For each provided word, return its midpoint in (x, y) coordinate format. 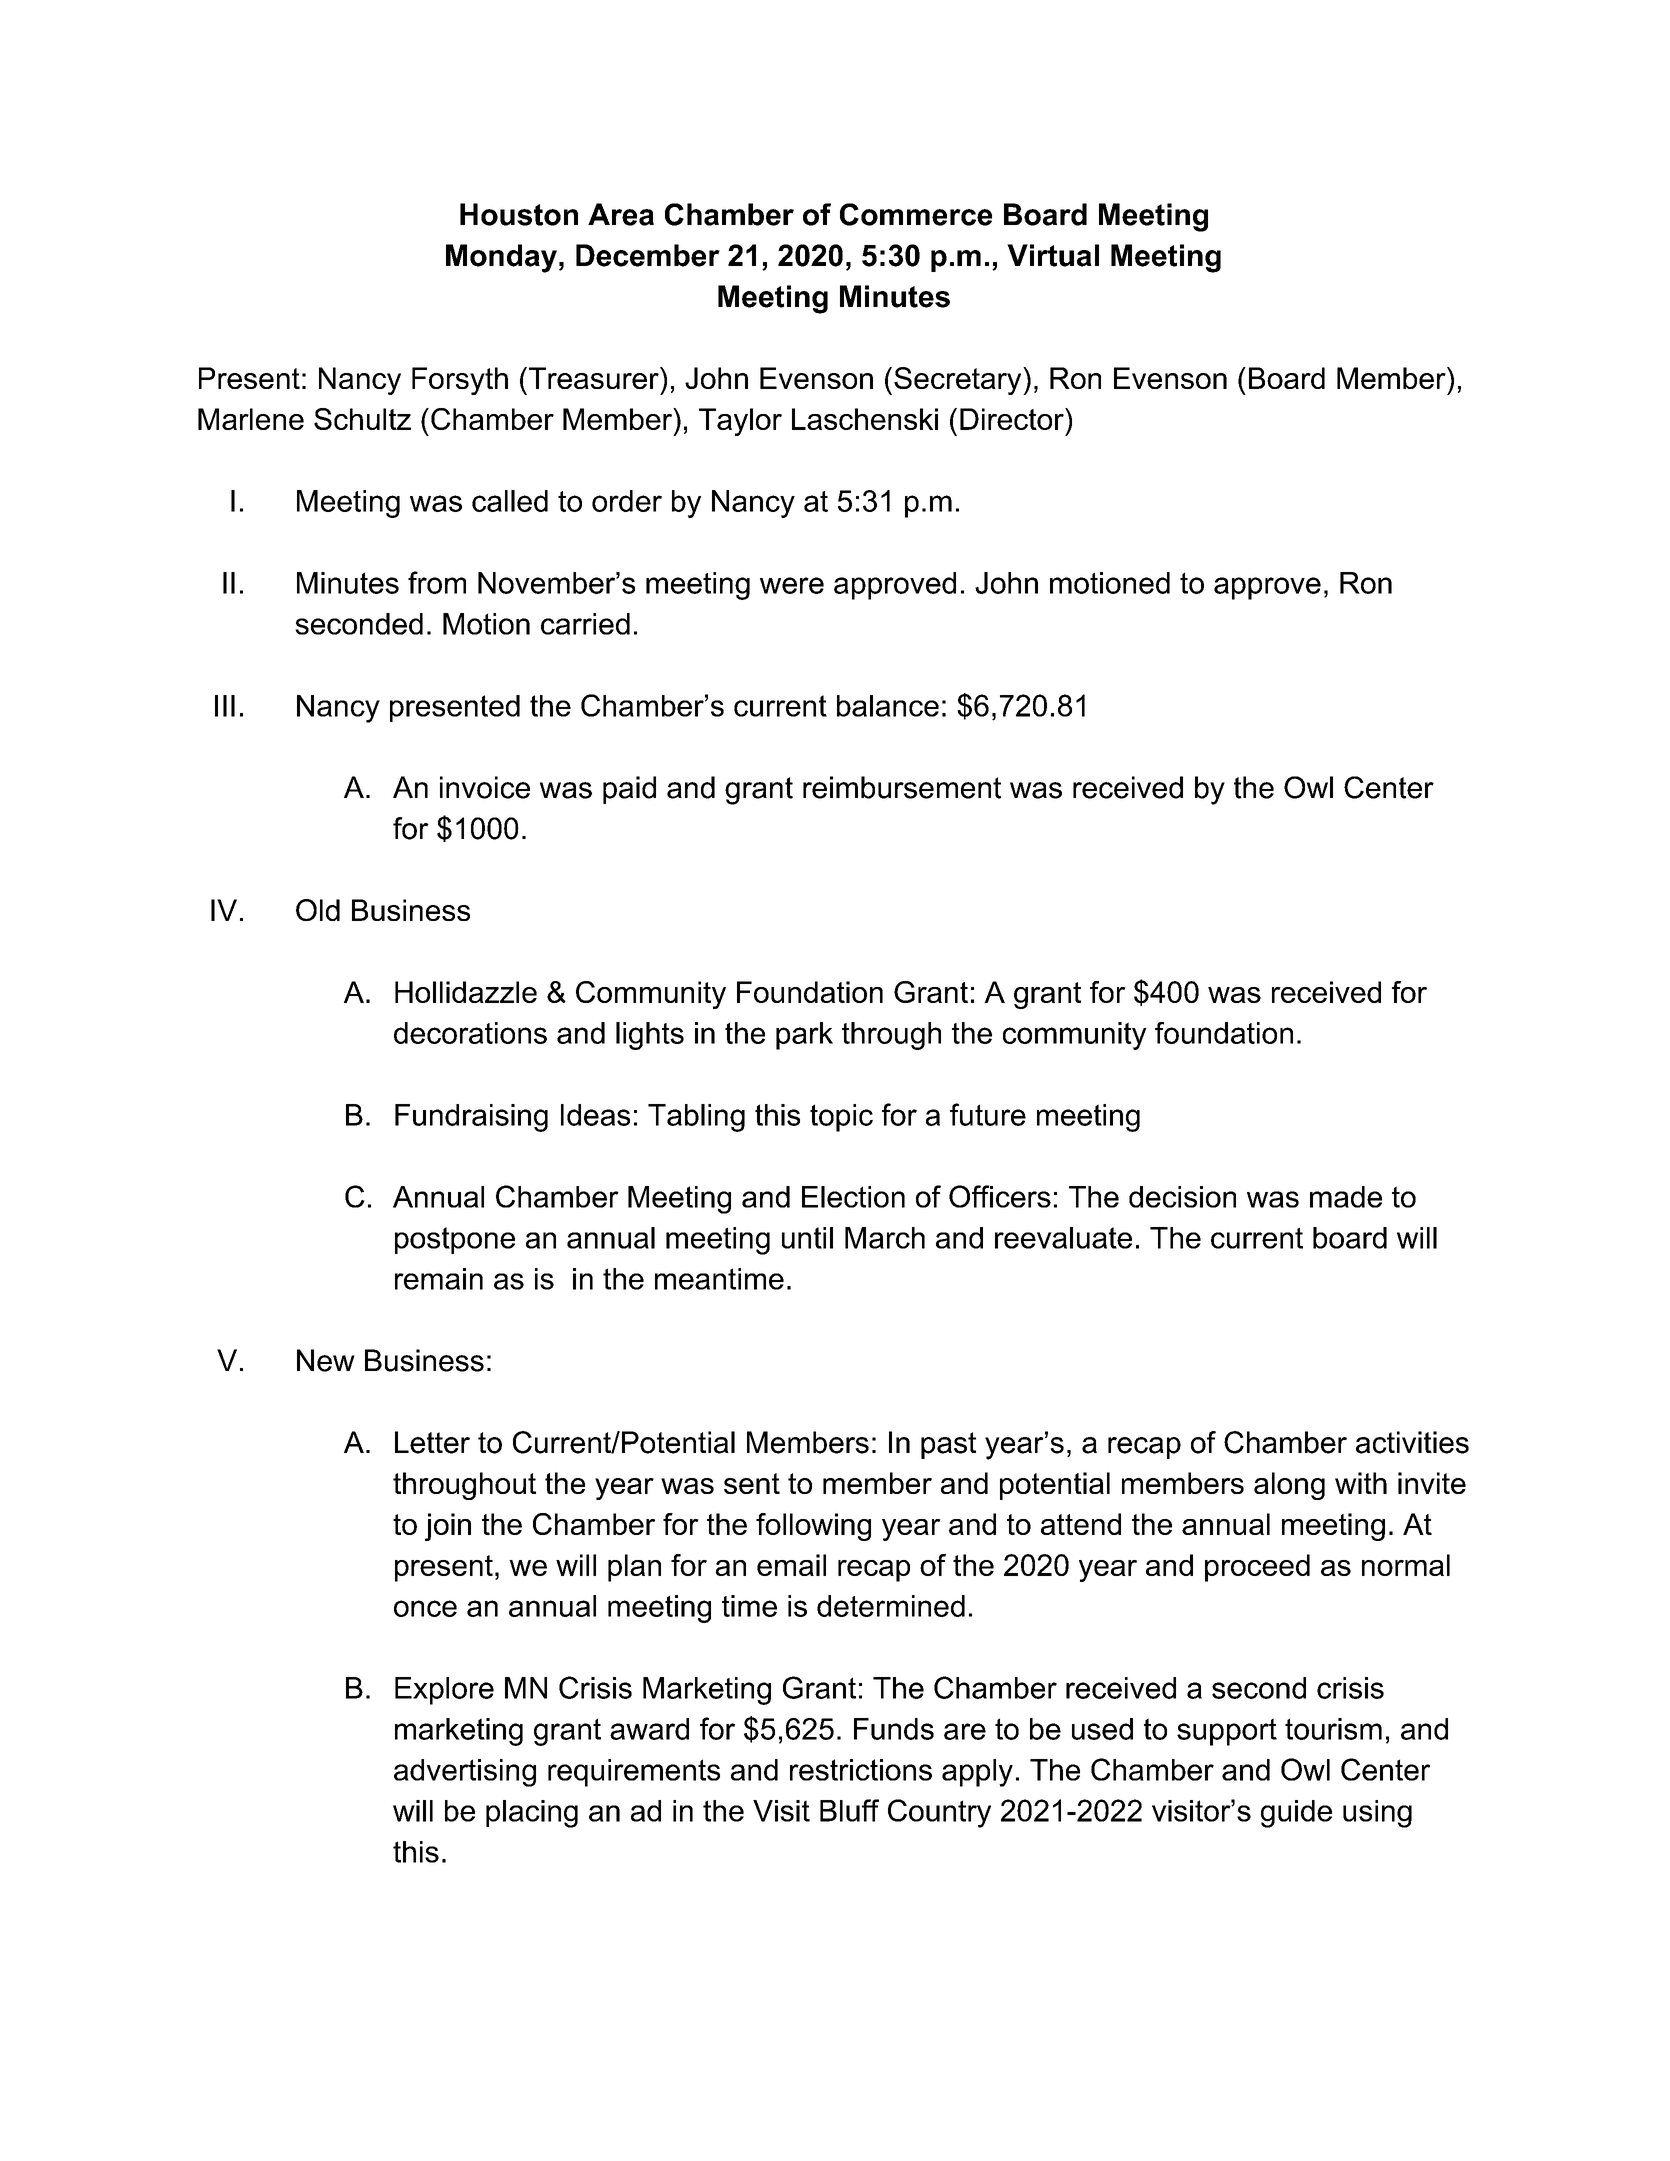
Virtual (1053, 255)
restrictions (861, 1770)
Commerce (916, 214)
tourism (1333, 1729)
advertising (465, 1773)
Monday (501, 258)
